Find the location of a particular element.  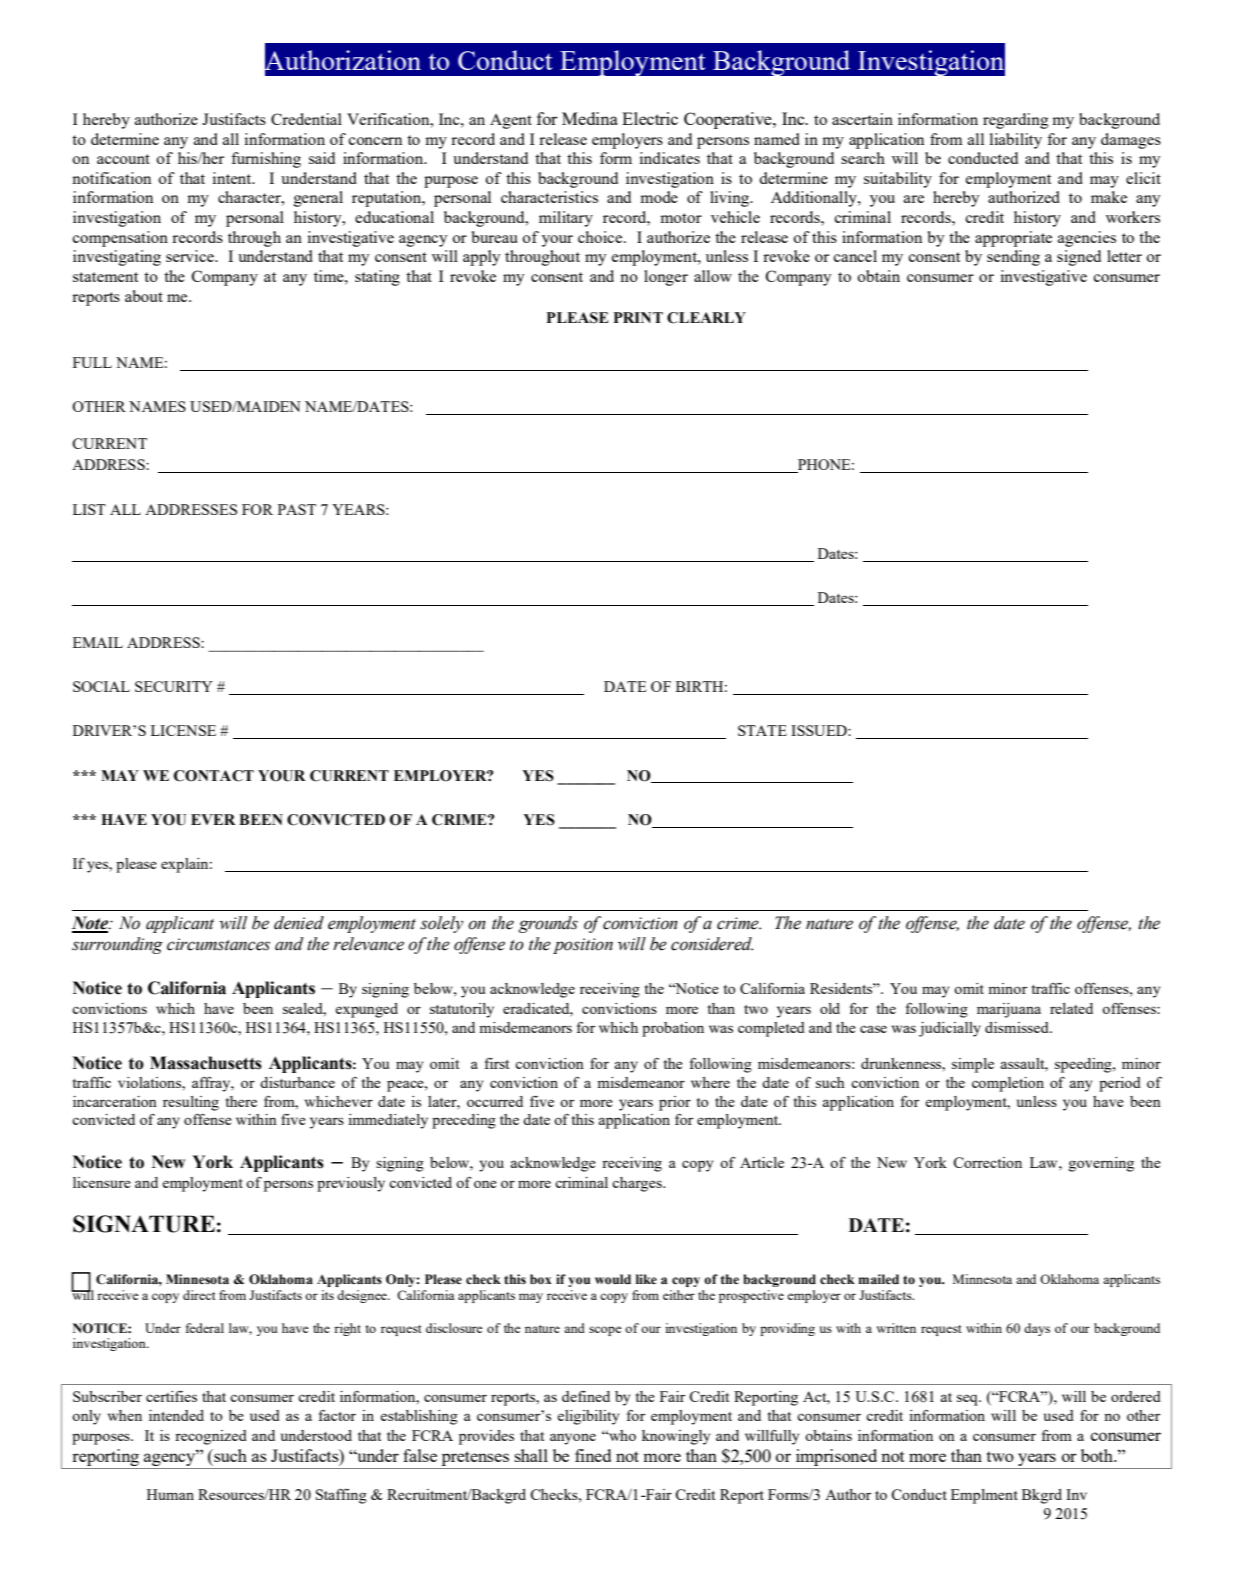

indicates is located at coordinates (669, 158).
